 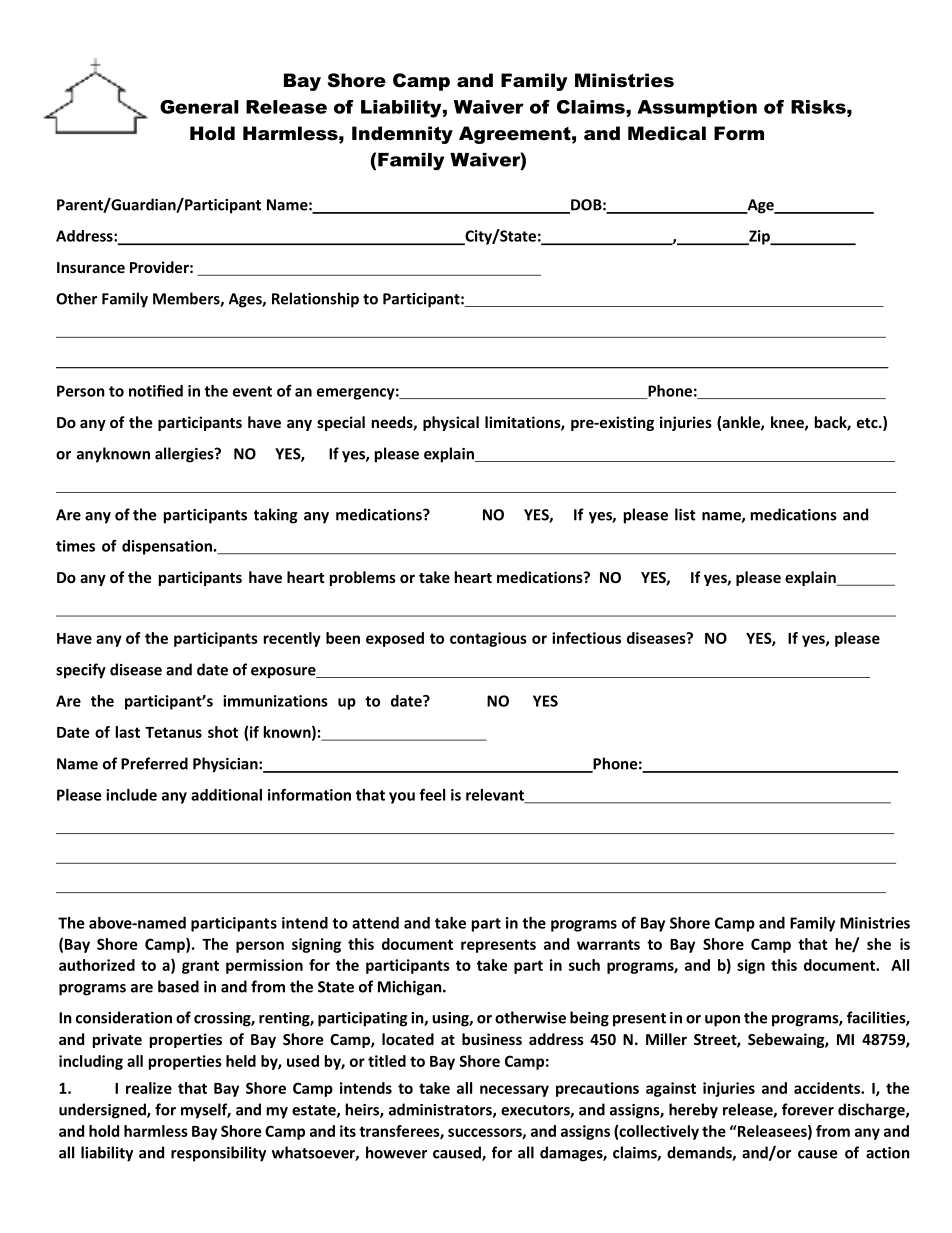 What do you see at coordinates (697, 108) in the screenshot?
I see `Assumption` at bounding box center [697, 108].
